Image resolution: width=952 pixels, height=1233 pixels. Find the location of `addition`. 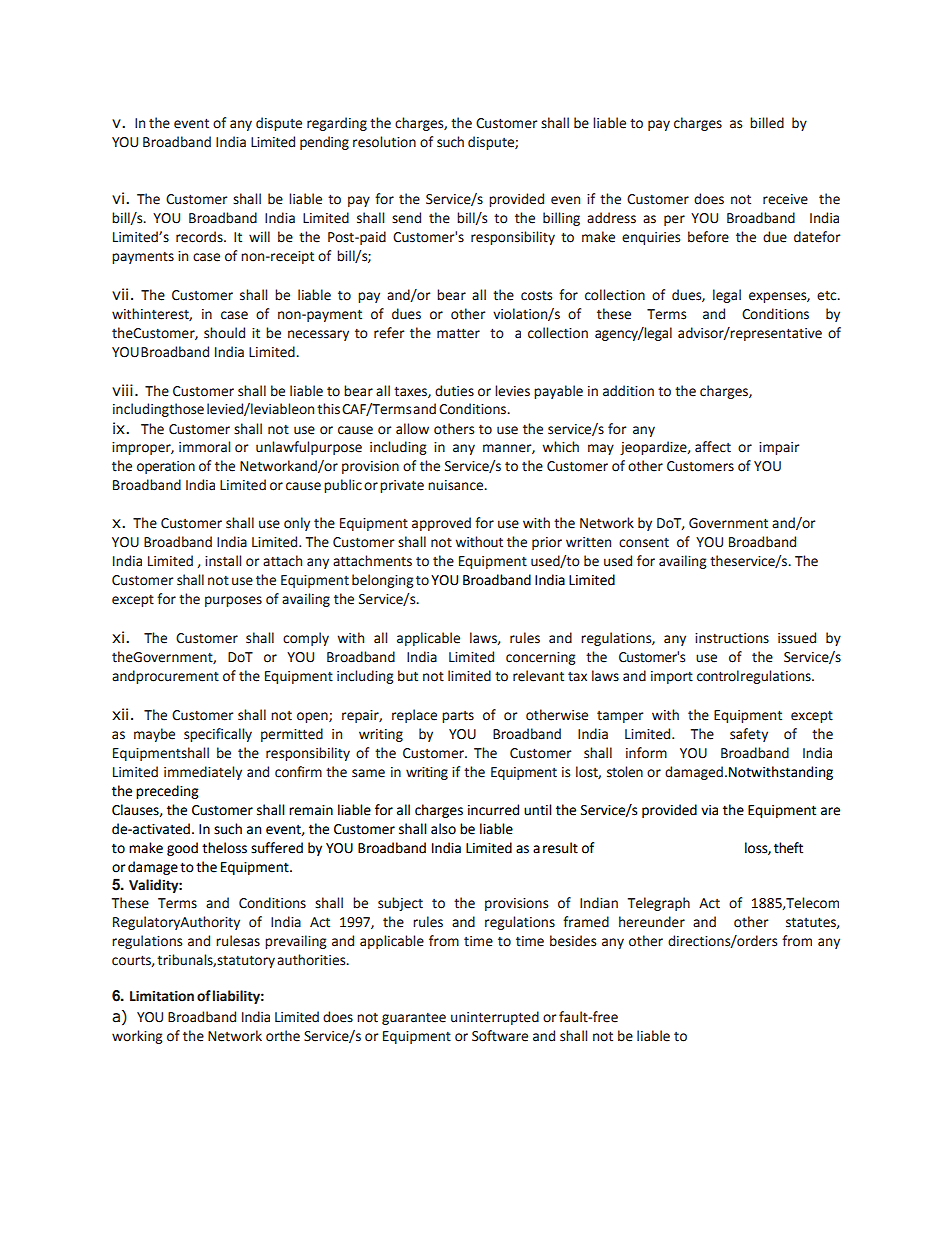

addition is located at coordinates (628, 391).
